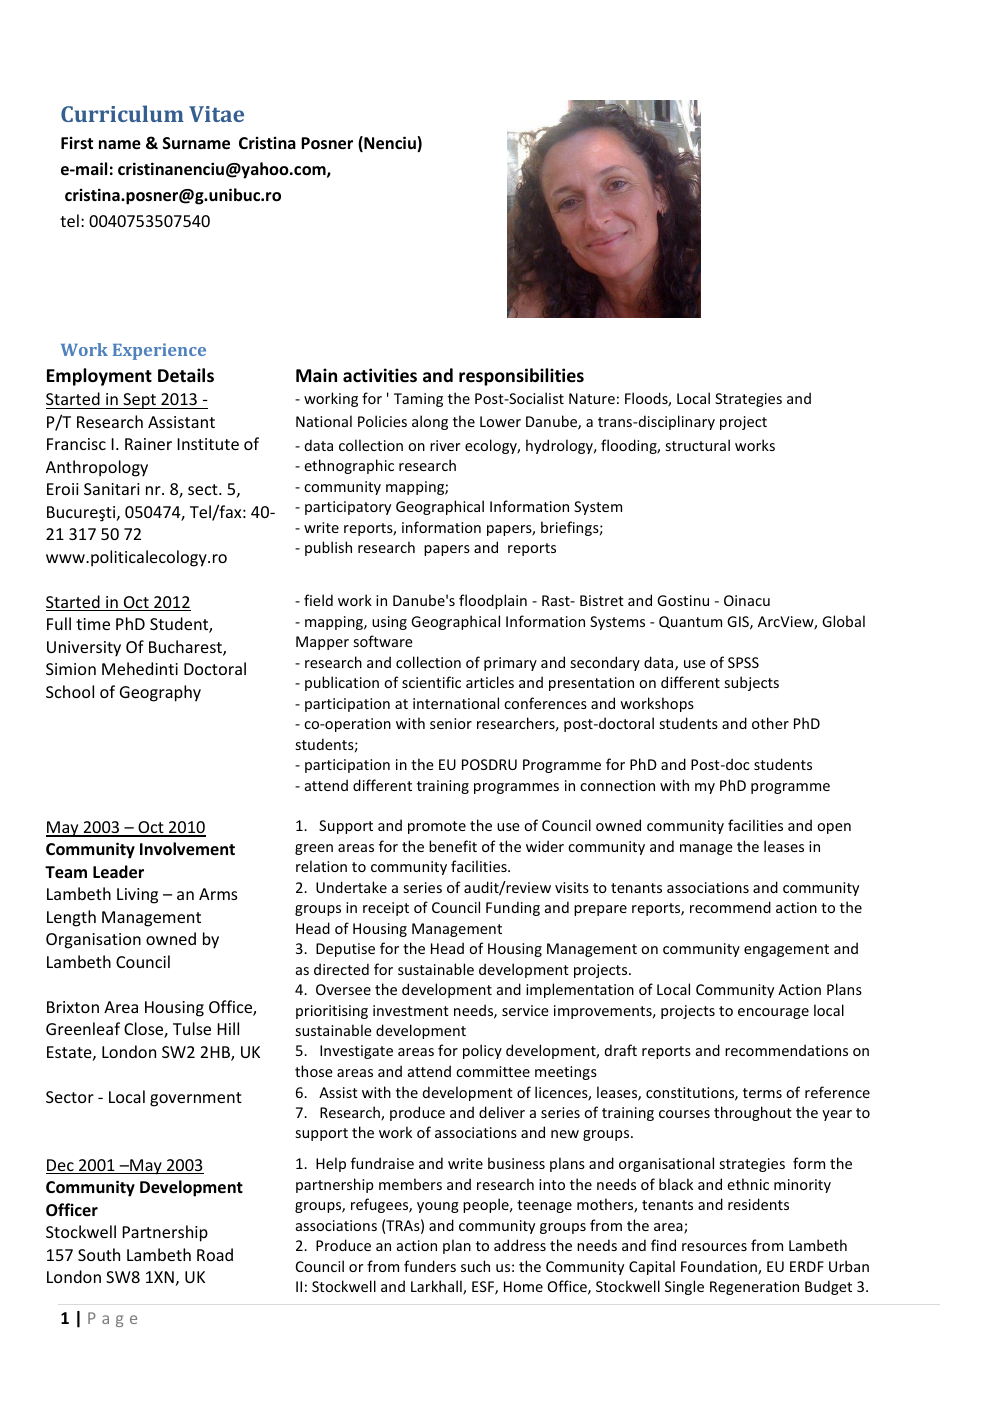 Image resolution: width=998 pixels, height=1411 pixels. I want to click on Foundation, so click(720, 1267).
